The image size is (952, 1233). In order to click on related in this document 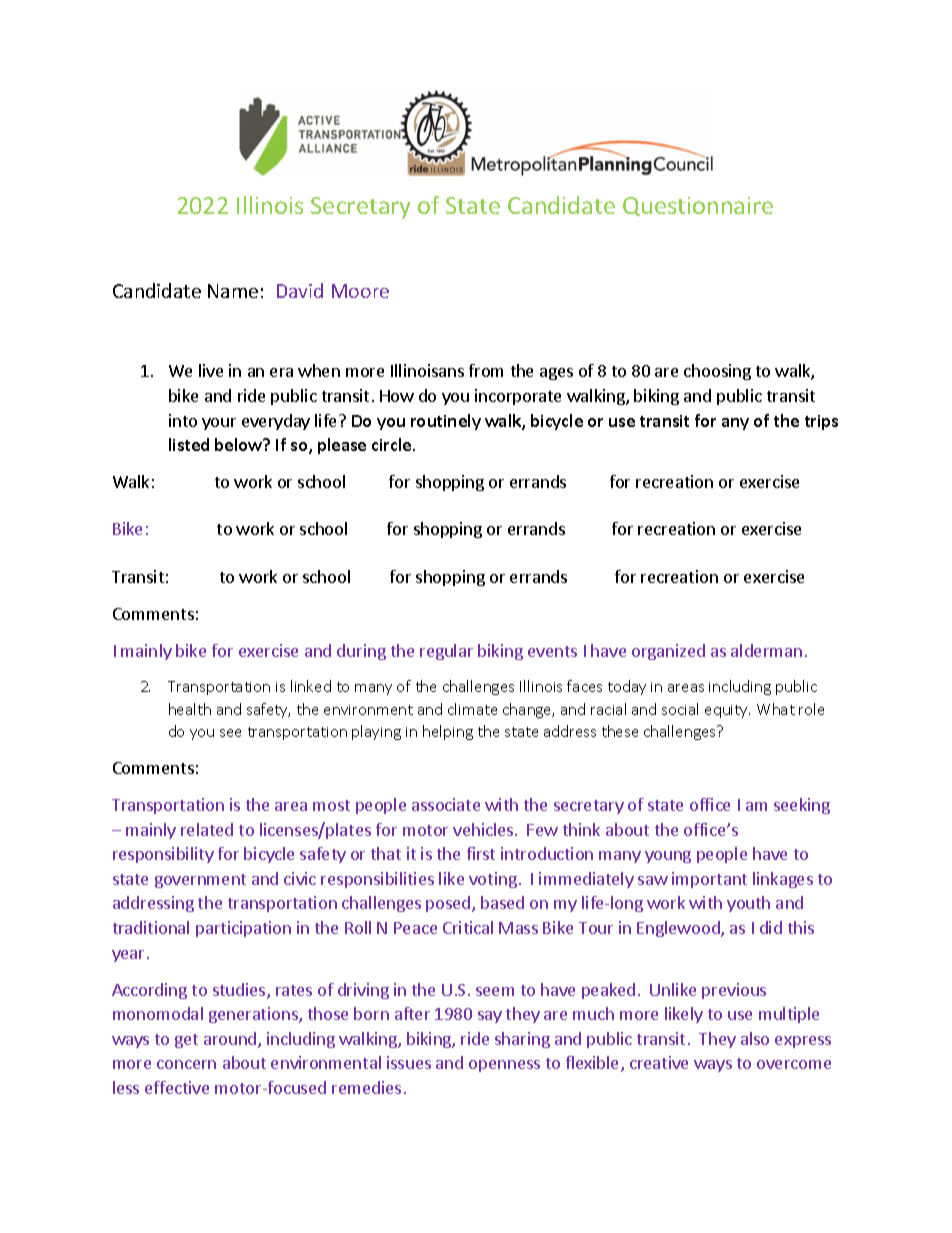, I will do `click(207, 829)`.
